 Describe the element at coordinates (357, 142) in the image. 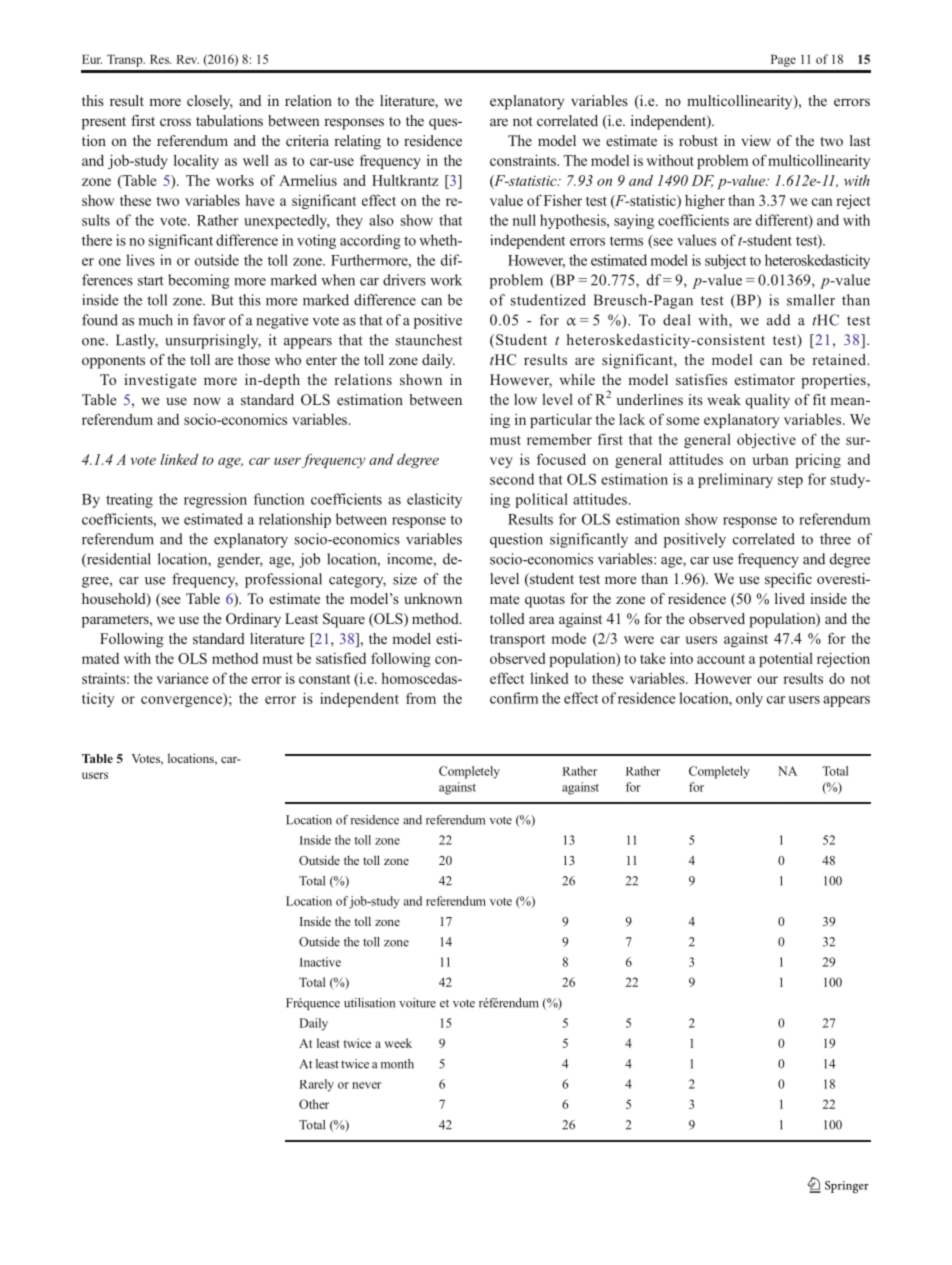

I see `relating` at that location.
